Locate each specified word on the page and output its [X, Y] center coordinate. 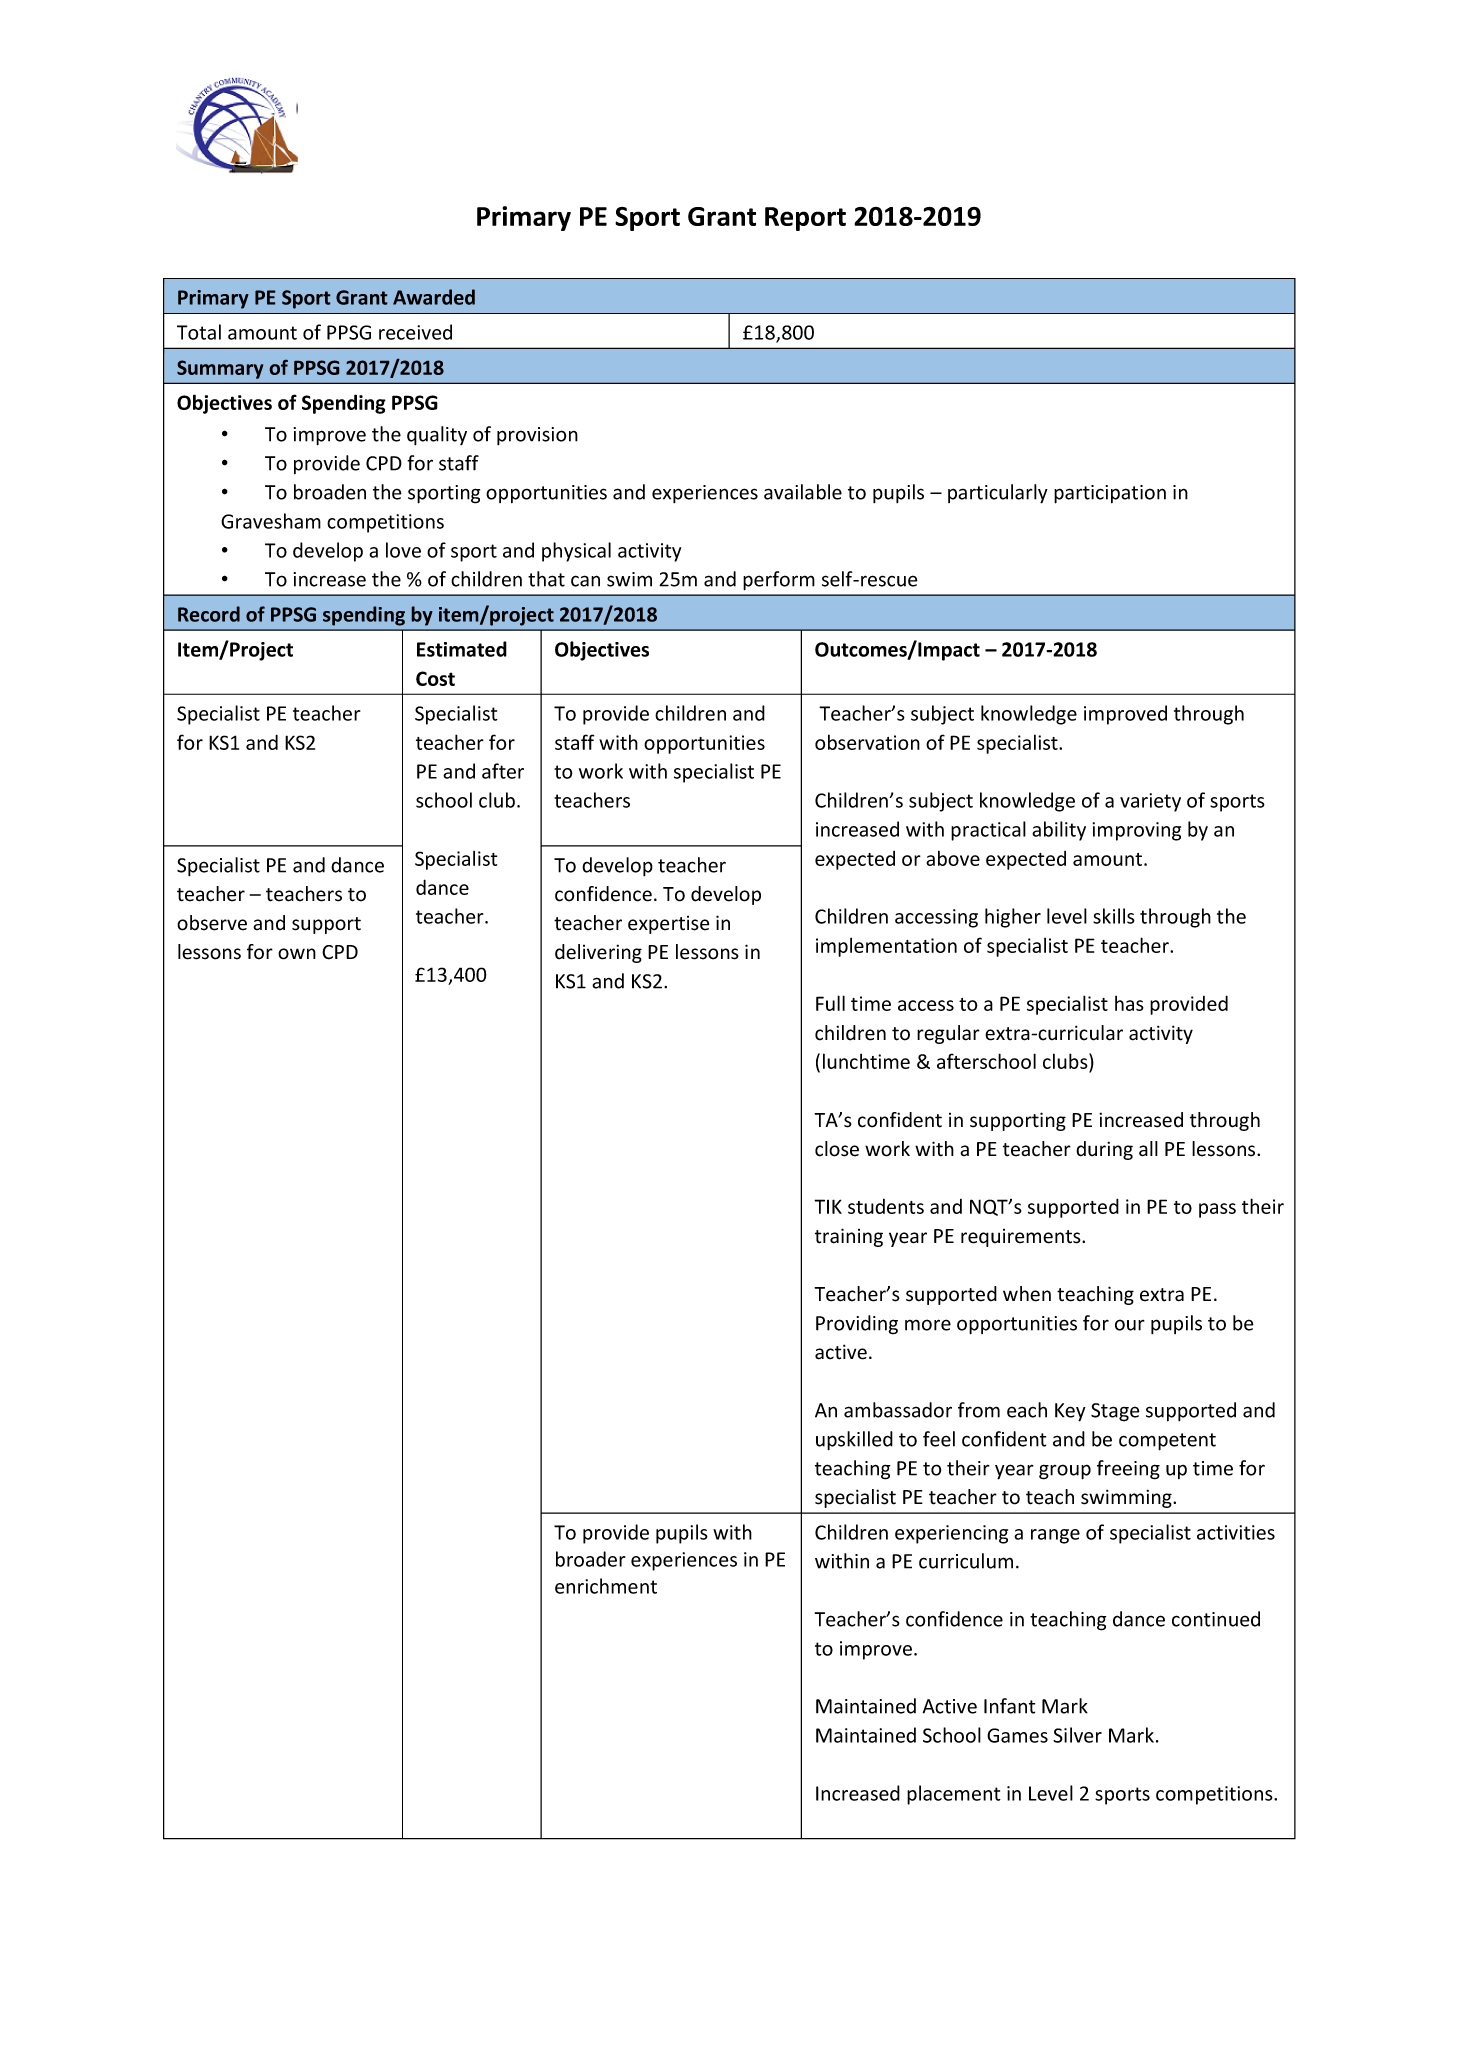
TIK [828, 1206]
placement [954, 1795]
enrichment [606, 1586]
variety [1150, 802]
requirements [1022, 1238]
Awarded [434, 297]
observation [867, 742]
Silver [1077, 1735]
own [297, 954]
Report [805, 219]
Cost [435, 678]
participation [1110, 494]
